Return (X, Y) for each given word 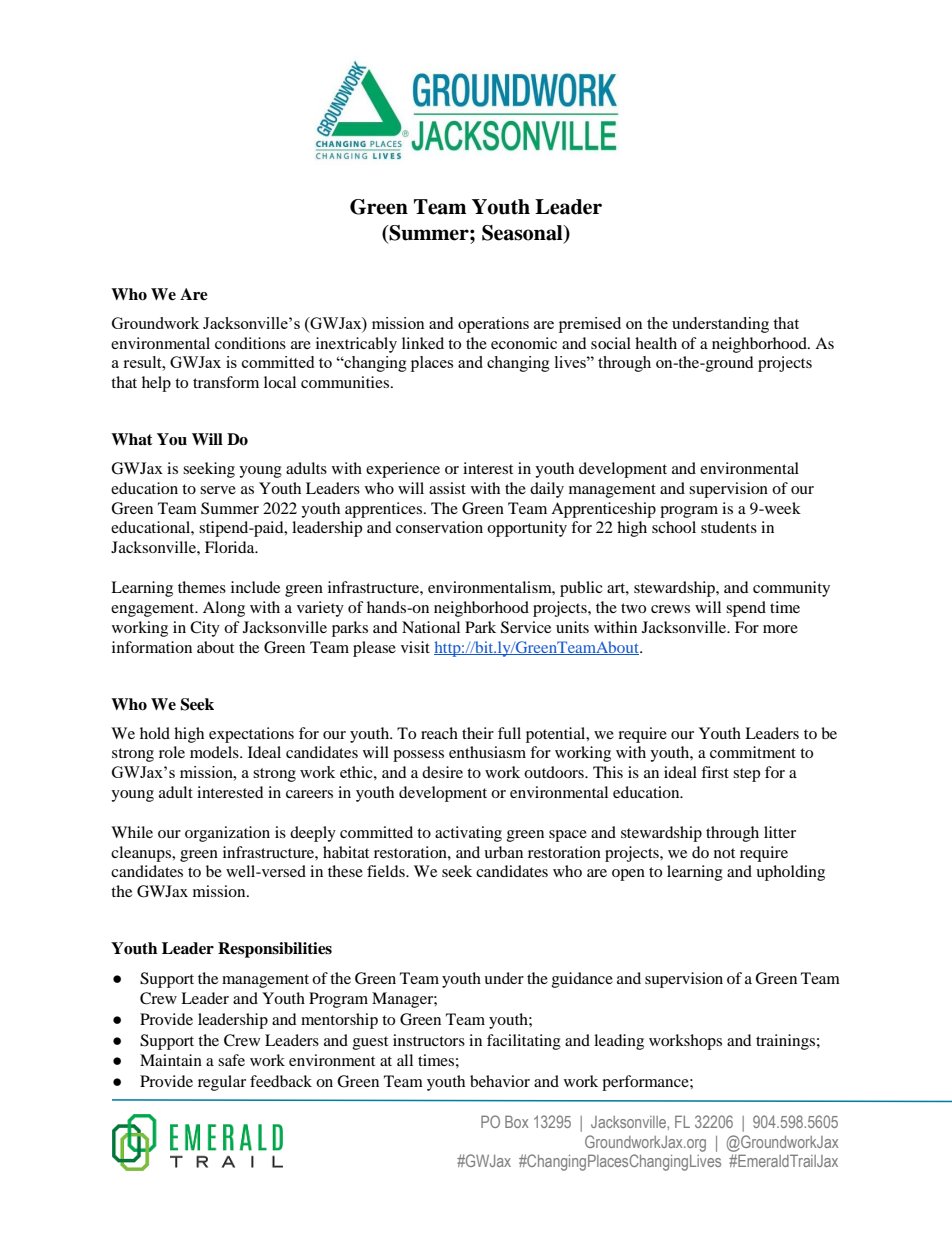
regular (222, 1083)
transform (226, 382)
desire (442, 772)
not (724, 853)
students (729, 527)
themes (202, 587)
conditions (250, 343)
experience (403, 470)
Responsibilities (275, 950)
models (215, 752)
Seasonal (523, 234)
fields (387, 871)
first (715, 772)
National (431, 627)
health (656, 343)
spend (746, 609)
